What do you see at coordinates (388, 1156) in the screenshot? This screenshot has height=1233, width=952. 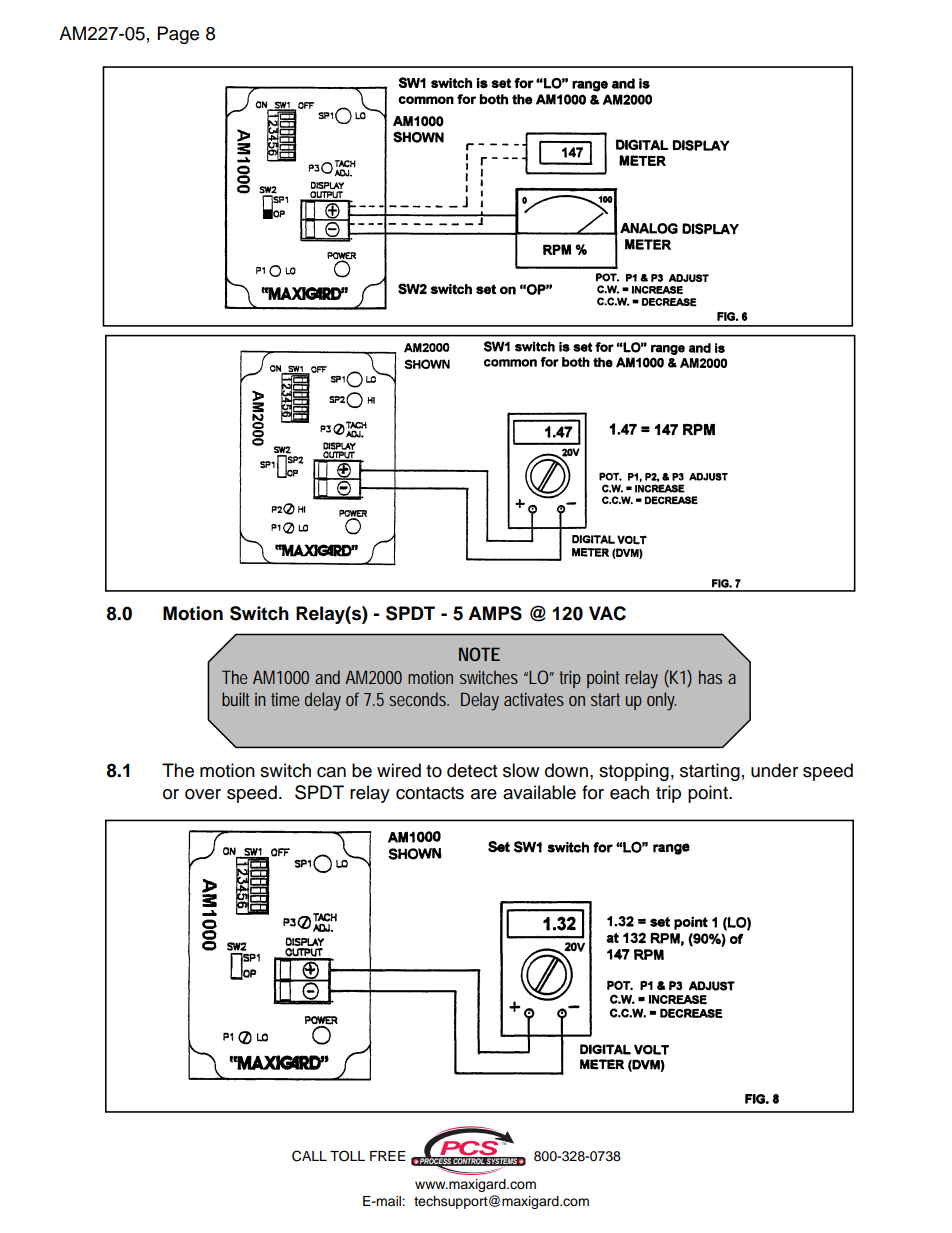 I see `FREE` at bounding box center [388, 1156].
